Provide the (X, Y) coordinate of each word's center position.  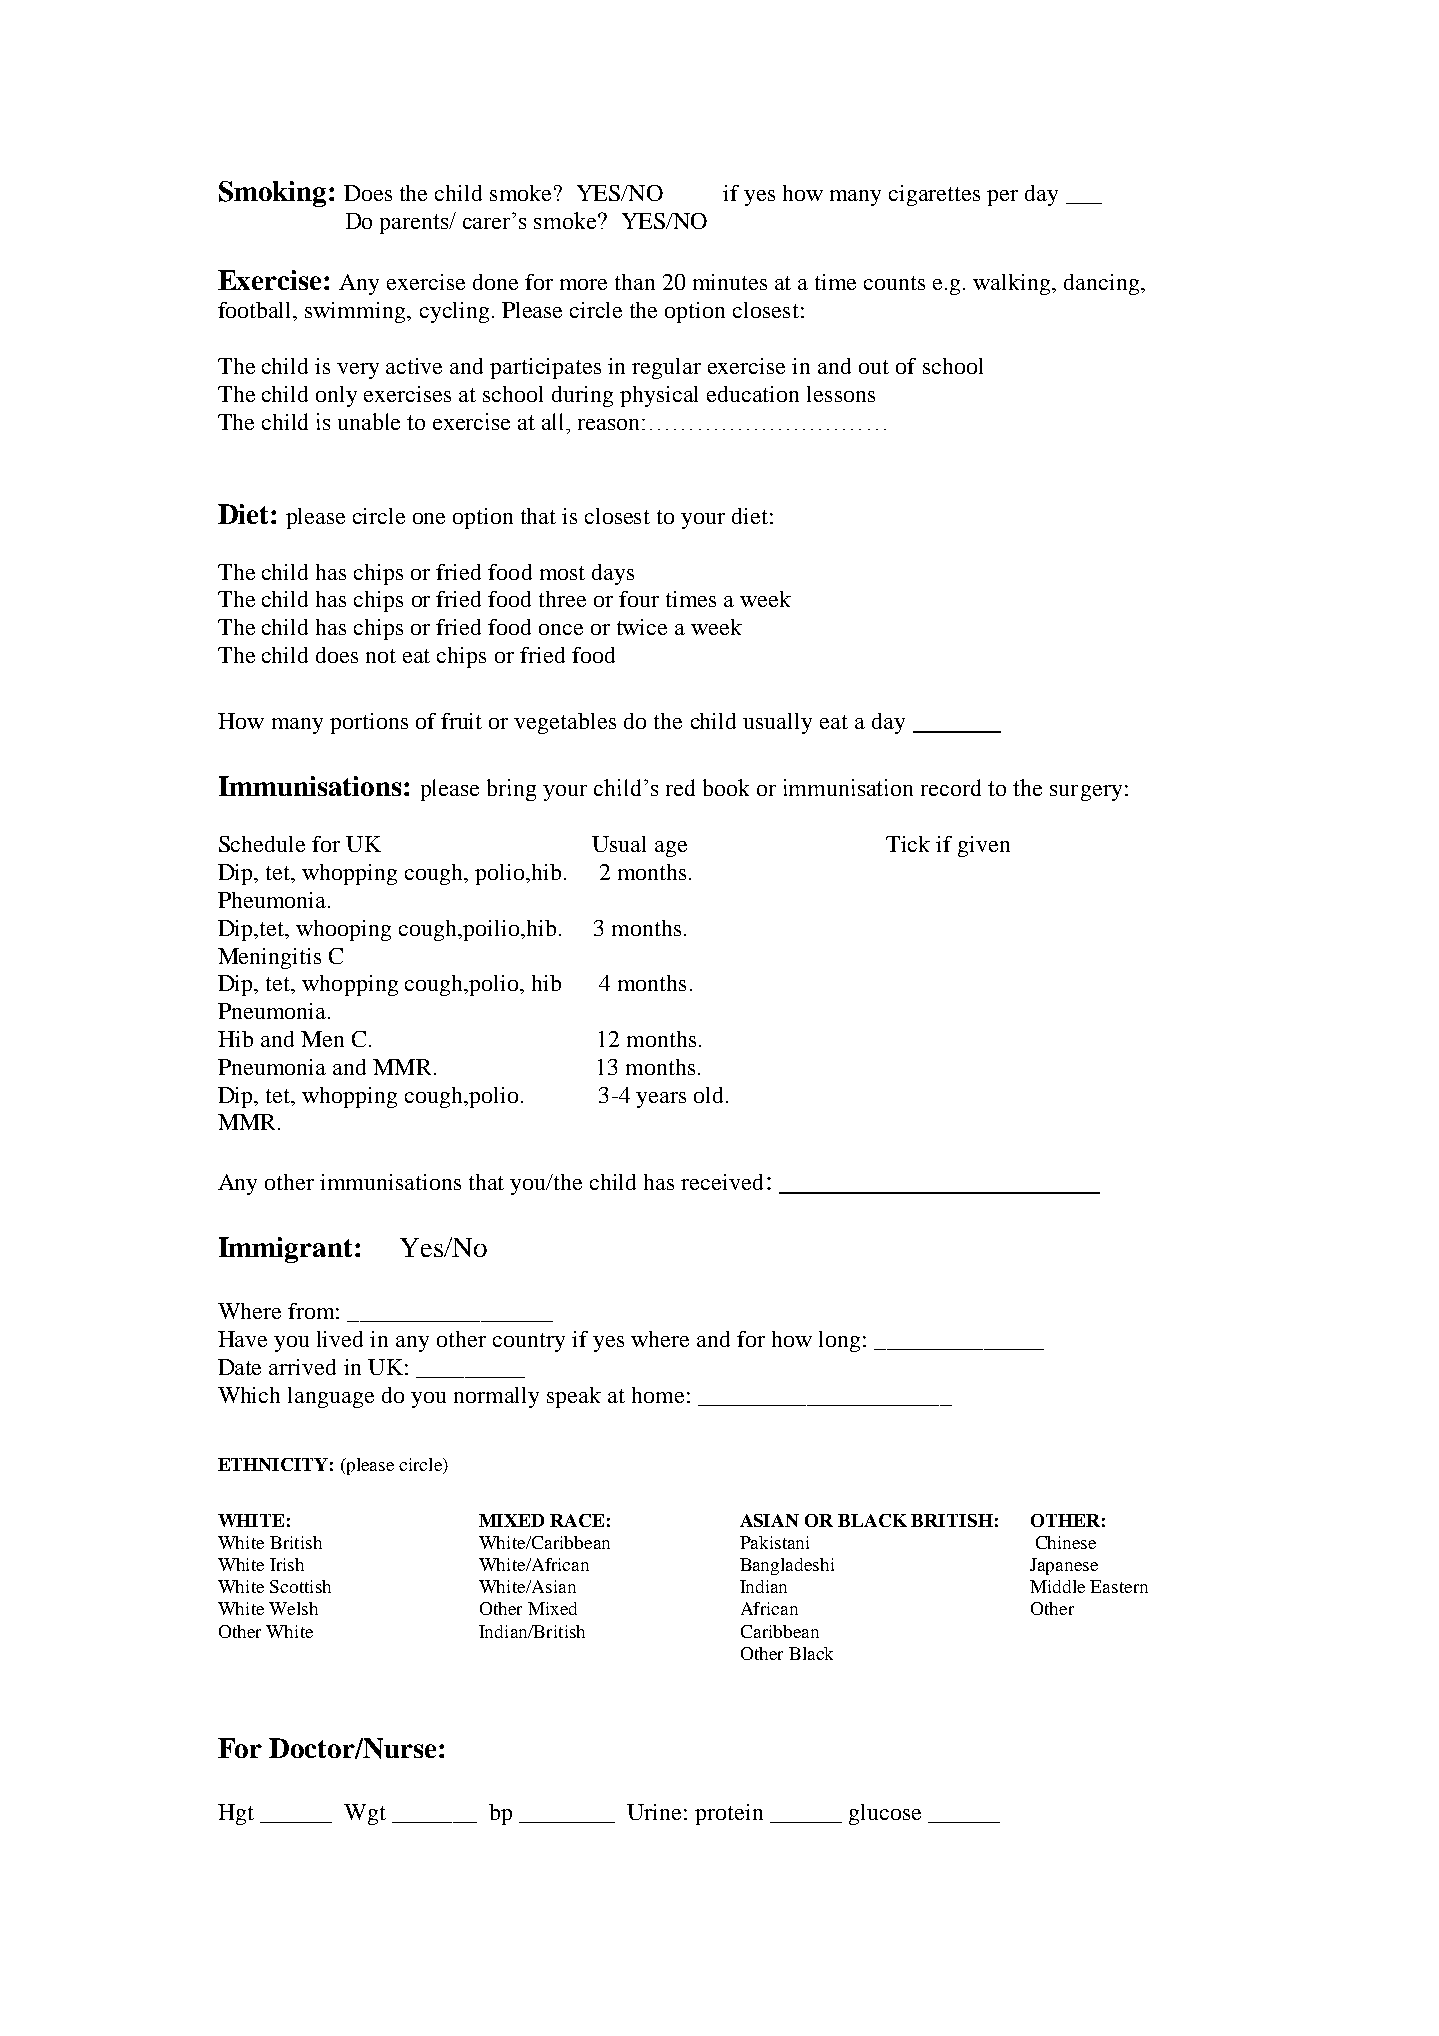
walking (1013, 284)
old (708, 1095)
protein (729, 1814)
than (635, 282)
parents (416, 224)
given (984, 846)
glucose (885, 1814)
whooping (343, 930)
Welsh (293, 1608)
